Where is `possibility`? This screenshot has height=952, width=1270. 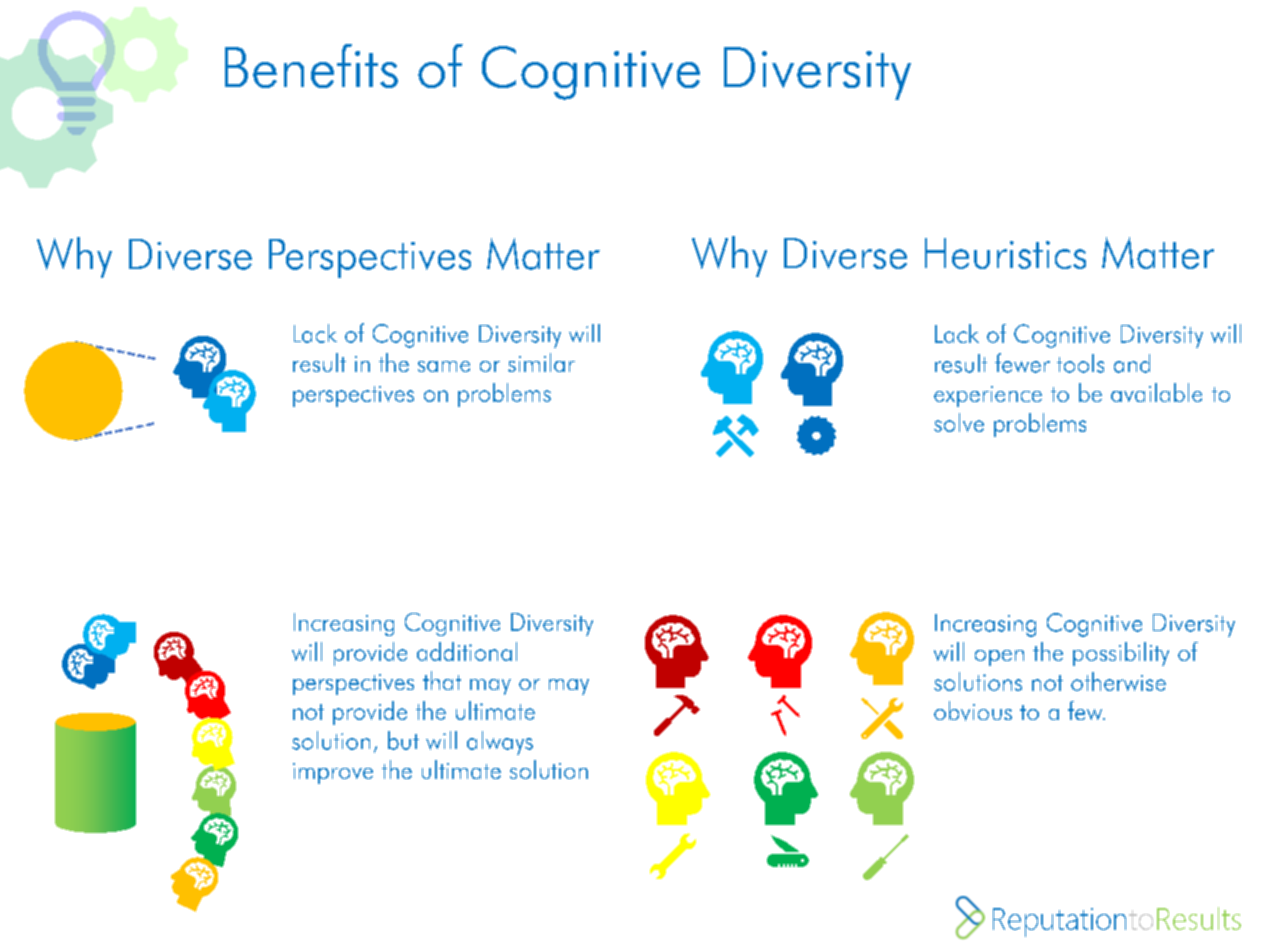 possibility is located at coordinates (1121, 654).
